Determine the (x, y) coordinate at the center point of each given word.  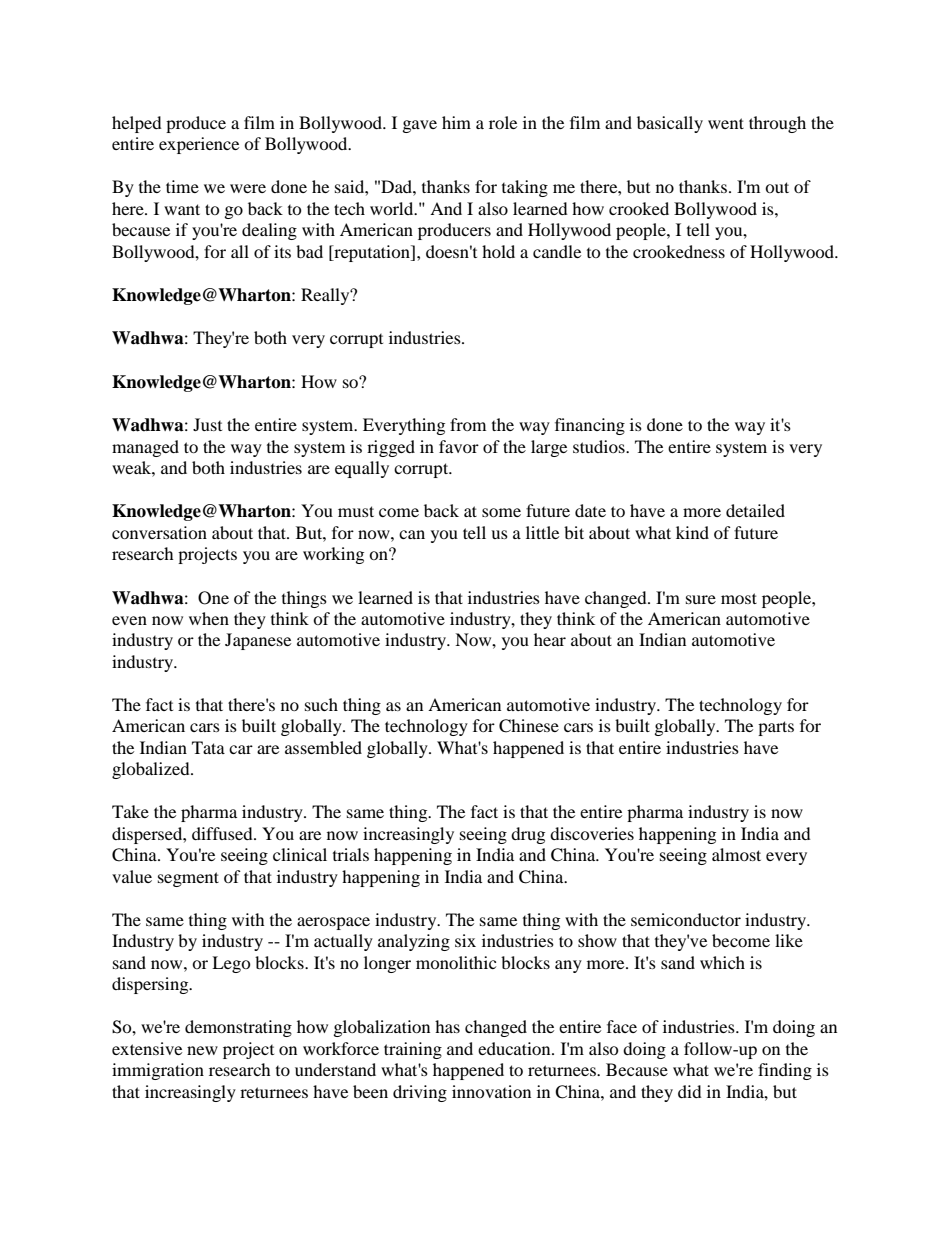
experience (199, 145)
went (726, 123)
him (456, 122)
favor (459, 446)
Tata (208, 747)
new (202, 1050)
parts (776, 728)
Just (207, 424)
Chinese (529, 726)
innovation (491, 1091)
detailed (755, 510)
